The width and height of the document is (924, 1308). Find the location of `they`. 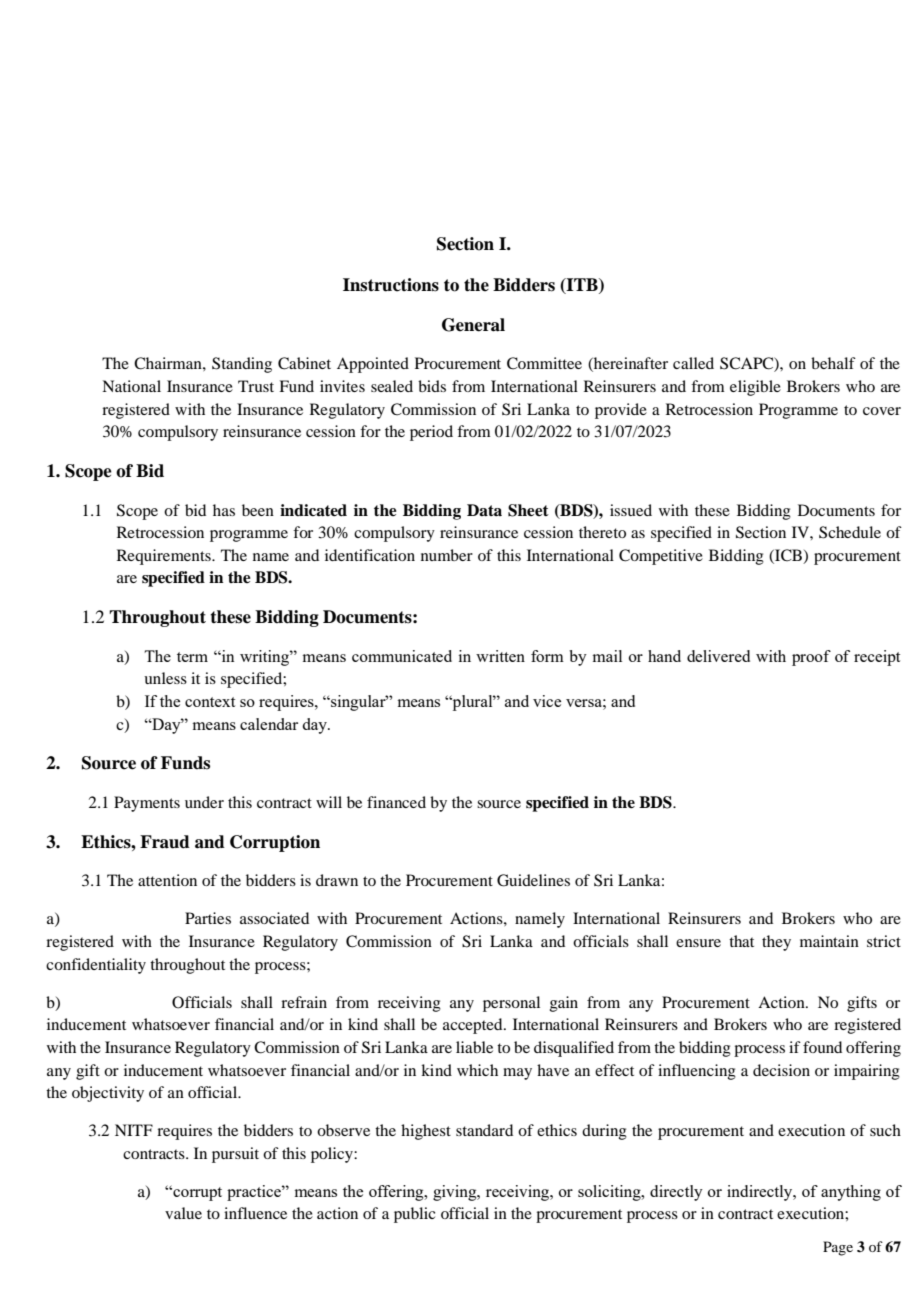

they is located at coordinates (776, 943).
